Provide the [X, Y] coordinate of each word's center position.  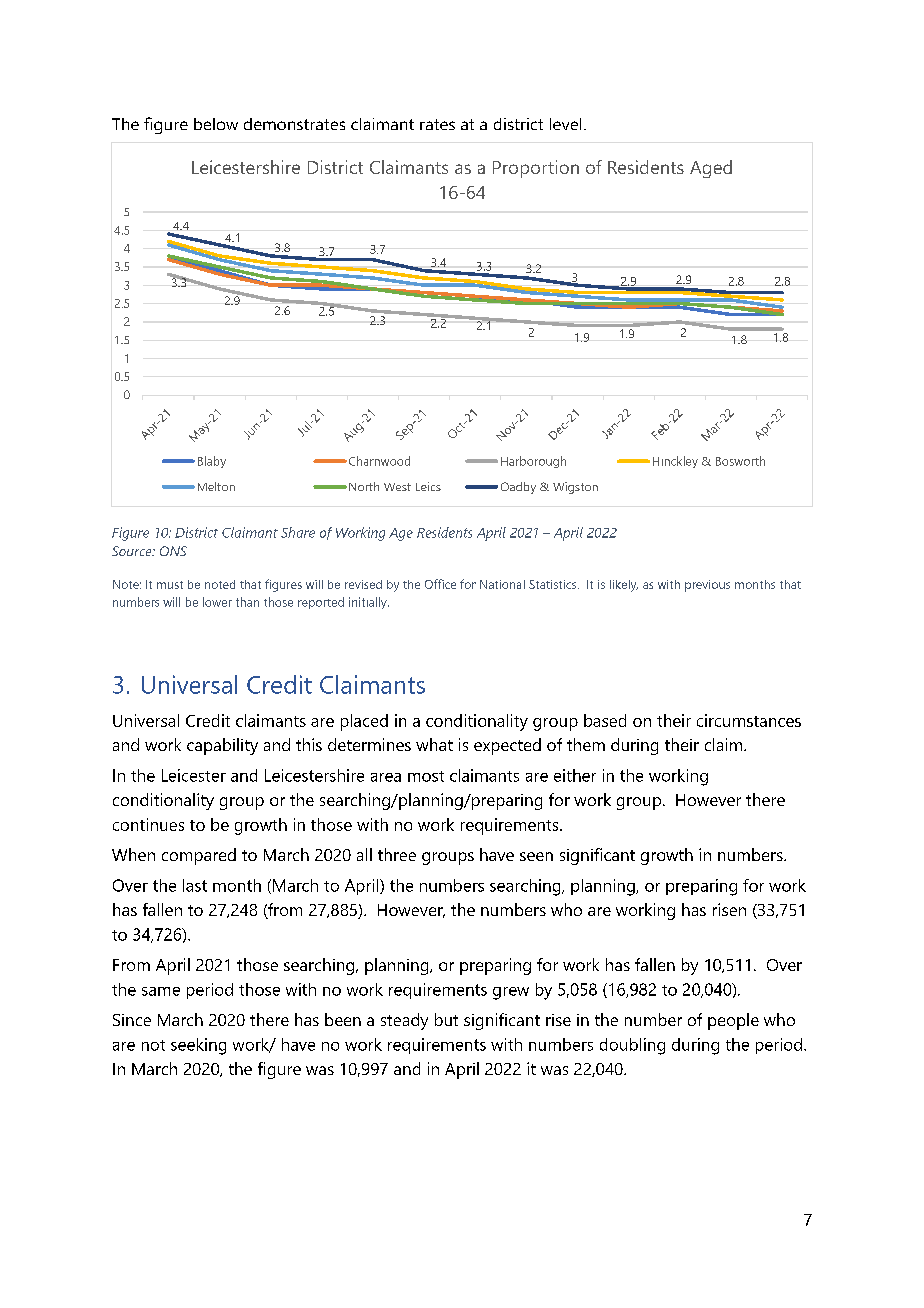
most [426, 776]
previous [707, 586]
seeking [198, 1046]
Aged [711, 169]
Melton [216, 486]
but [446, 1019]
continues [148, 824]
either [575, 775]
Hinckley [675, 462]
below [216, 124]
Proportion [536, 169]
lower [217, 602]
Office [440, 584]
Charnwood [378, 461]
